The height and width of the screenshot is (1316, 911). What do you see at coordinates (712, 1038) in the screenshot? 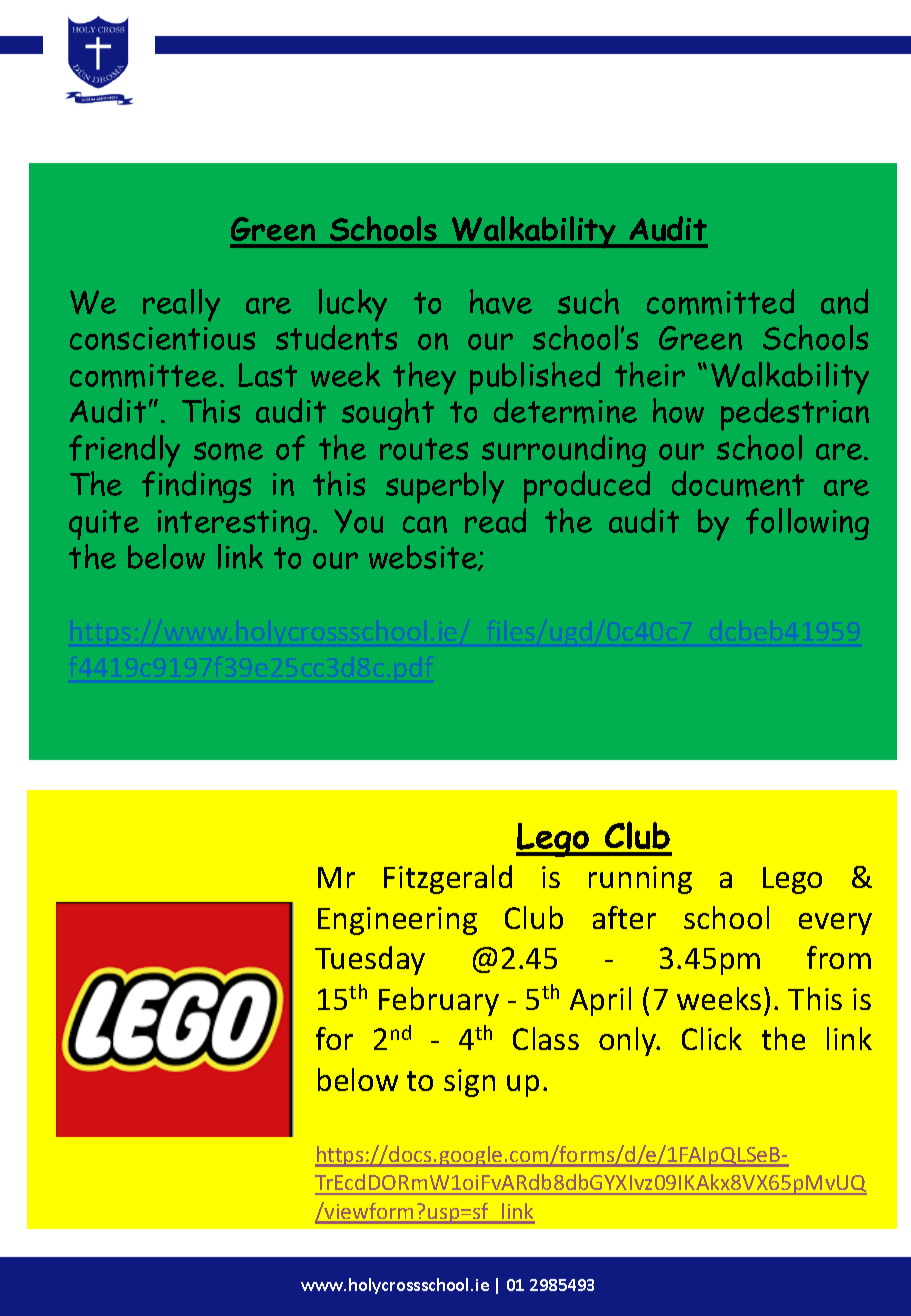
I see `Click` at bounding box center [712, 1038].
